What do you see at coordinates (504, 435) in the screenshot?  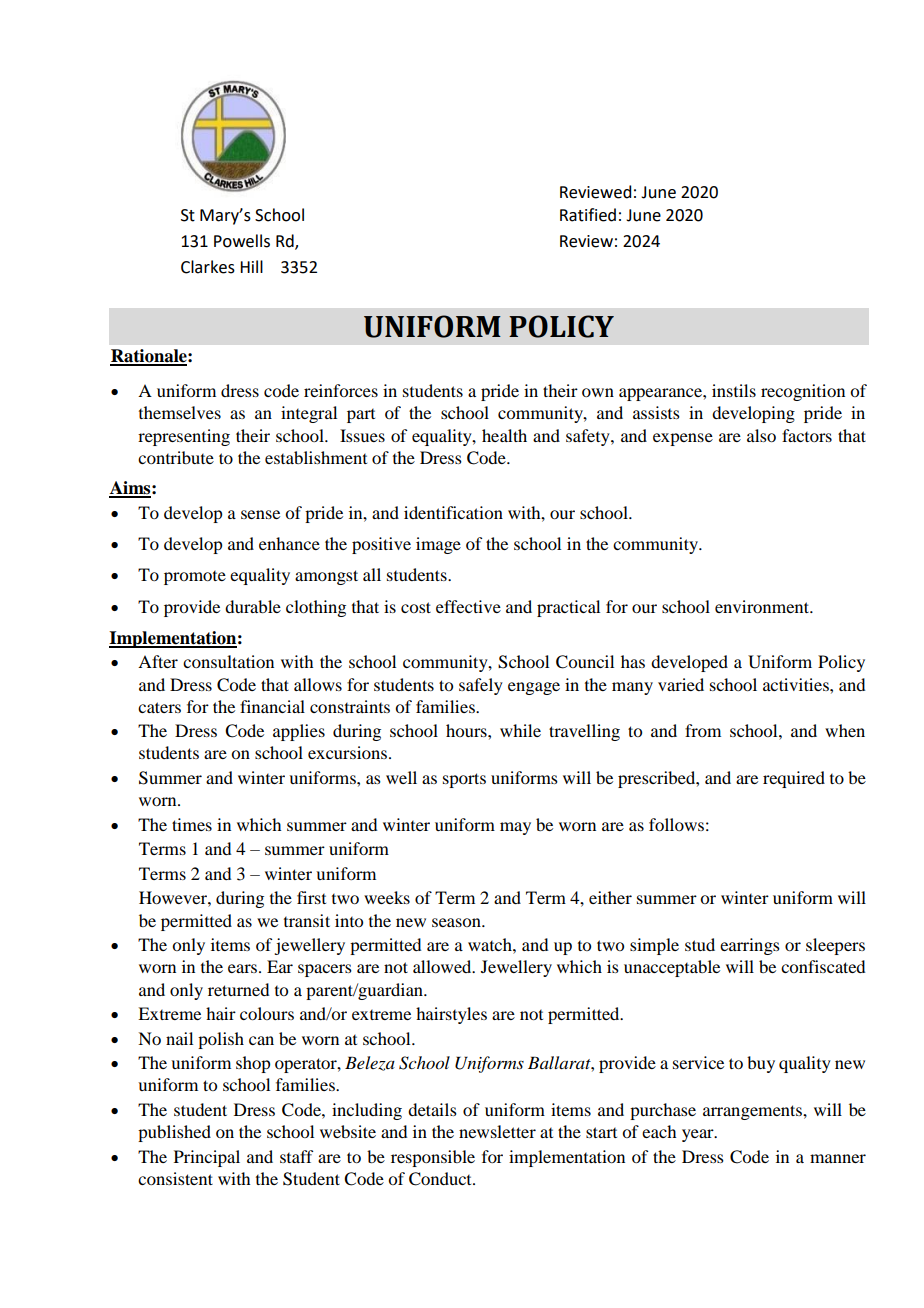 I see `health` at bounding box center [504, 435].
